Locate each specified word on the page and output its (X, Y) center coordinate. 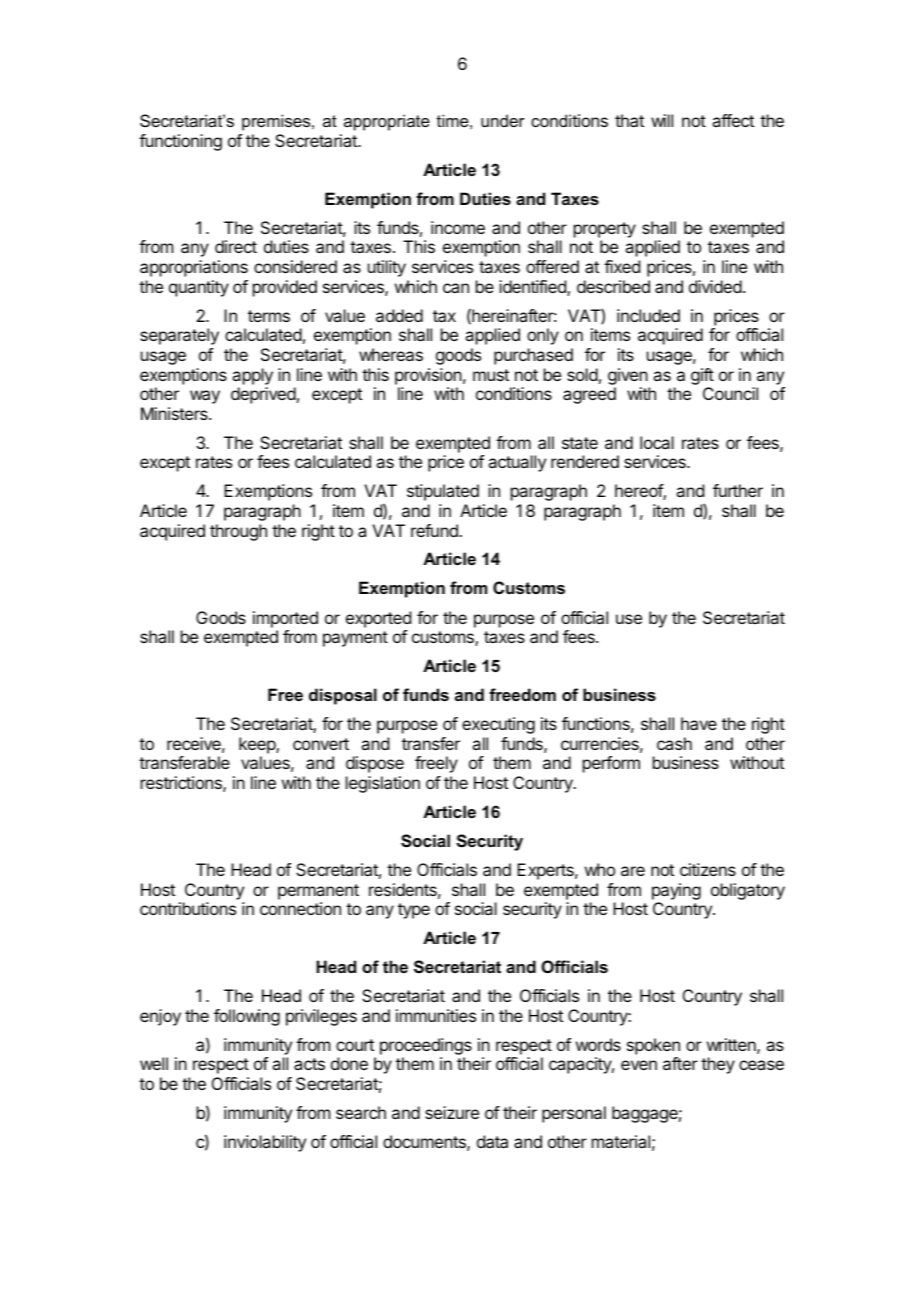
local (657, 442)
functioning (180, 142)
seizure (452, 1112)
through (238, 532)
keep (258, 745)
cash (674, 743)
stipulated (443, 492)
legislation (383, 784)
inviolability (265, 1143)
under (503, 120)
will (662, 120)
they (718, 1065)
